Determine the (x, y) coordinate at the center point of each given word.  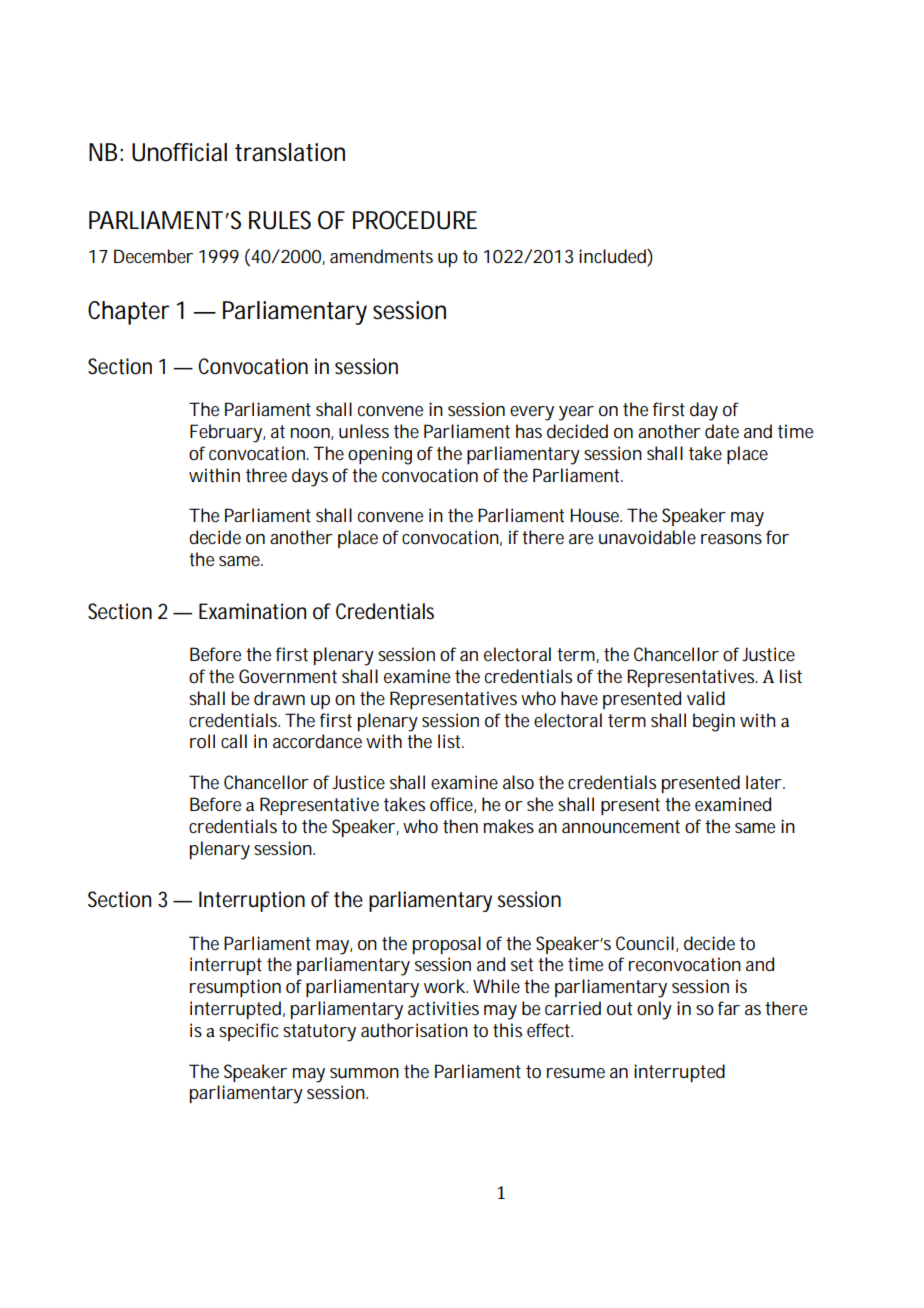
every (532, 413)
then (460, 826)
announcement (621, 826)
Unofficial (179, 152)
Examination (252, 611)
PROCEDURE (415, 220)
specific (251, 1032)
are (581, 539)
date (722, 431)
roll (202, 741)
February (227, 433)
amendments (381, 256)
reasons (734, 539)
